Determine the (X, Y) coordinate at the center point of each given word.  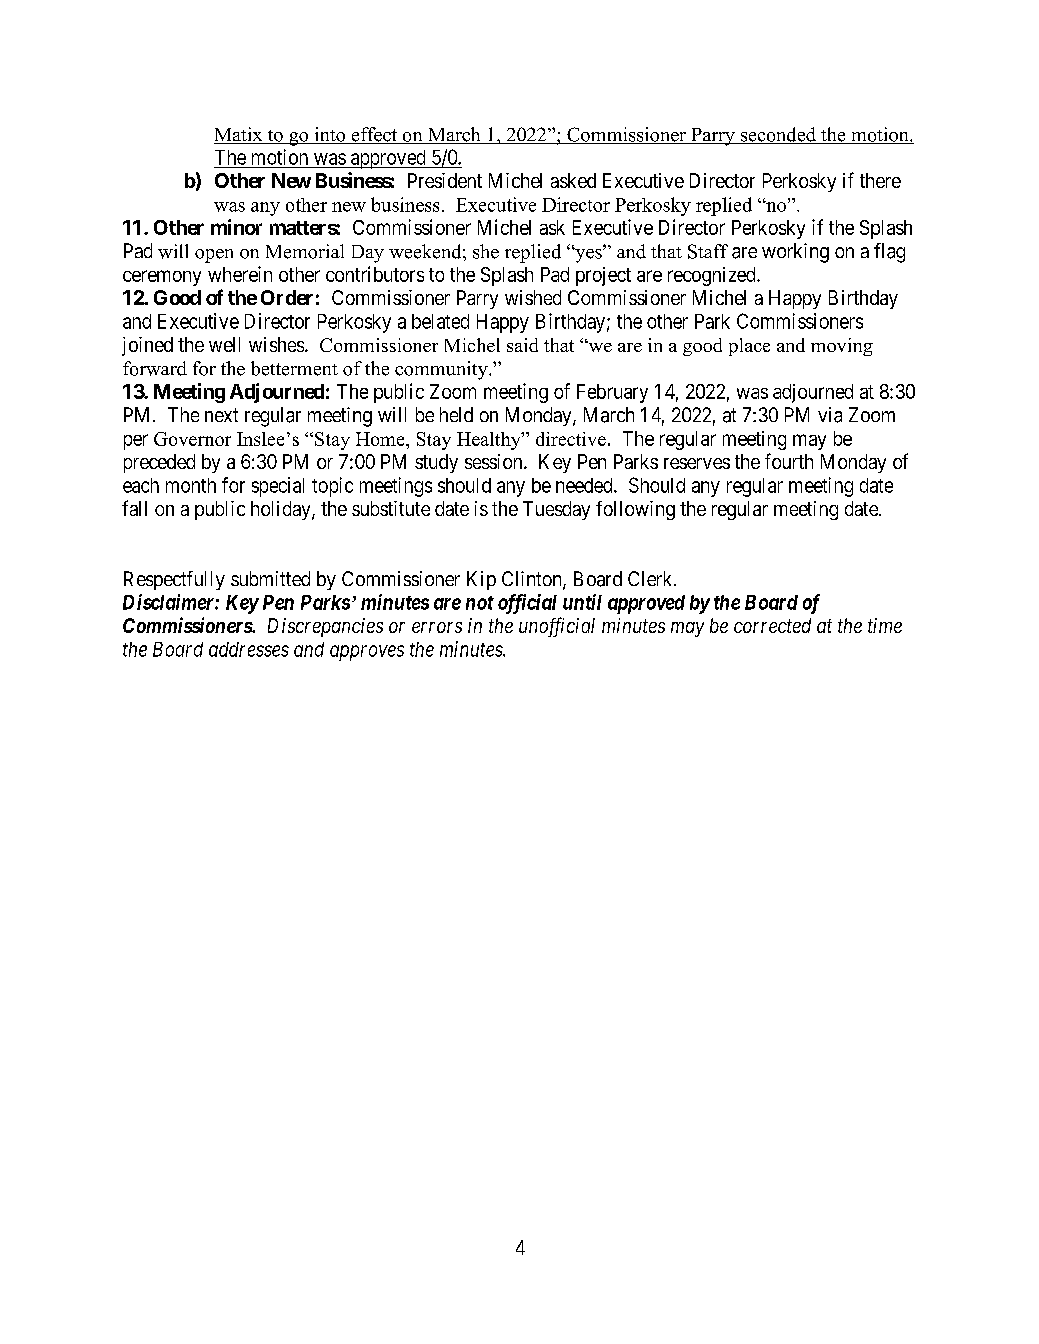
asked (573, 180)
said (522, 345)
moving (842, 347)
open (214, 256)
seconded (778, 135)
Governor (192, 439)
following (635, 510)
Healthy (490, 441)
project (603, 276)
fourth (789, 461)
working (795, 253)
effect (374, 135)
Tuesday (556, 510)
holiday (282, 510)
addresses (249, 649)
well (224, 344)
